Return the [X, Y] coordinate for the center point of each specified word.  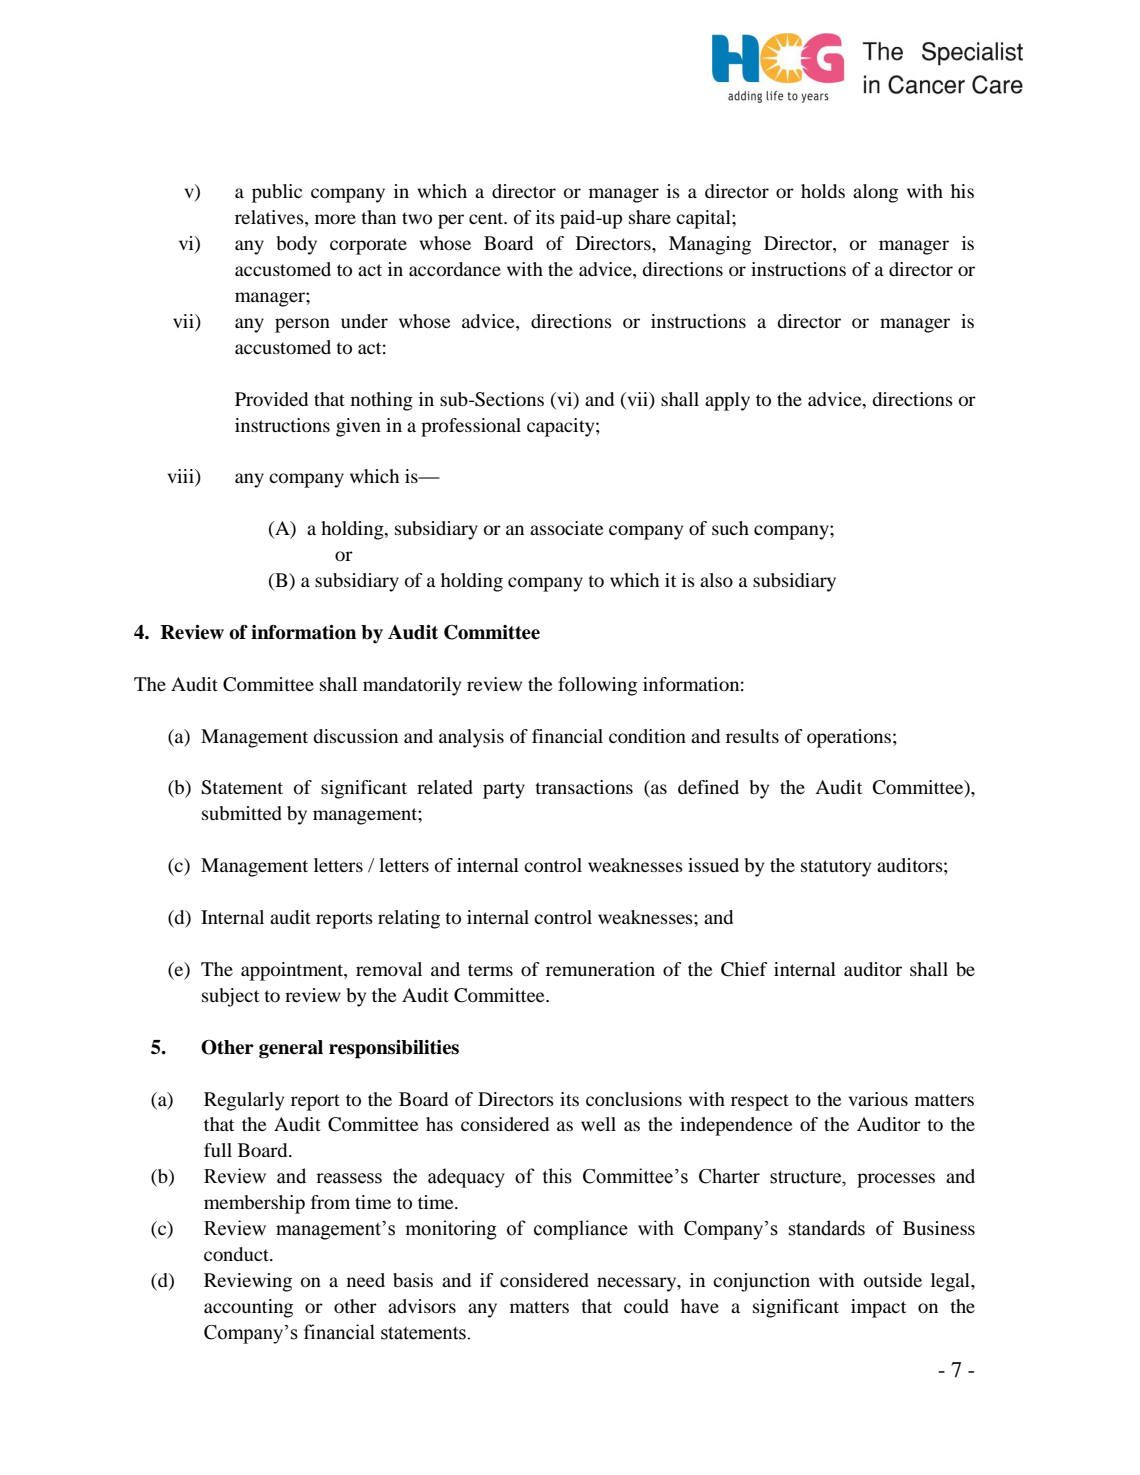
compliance [581, 1230]
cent [487, 218]
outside [893, 1280]
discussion [355, 736]
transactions [584, 787]
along [875, 193]
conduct [237, 1254]
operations [849, 738]
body [297, 245]
